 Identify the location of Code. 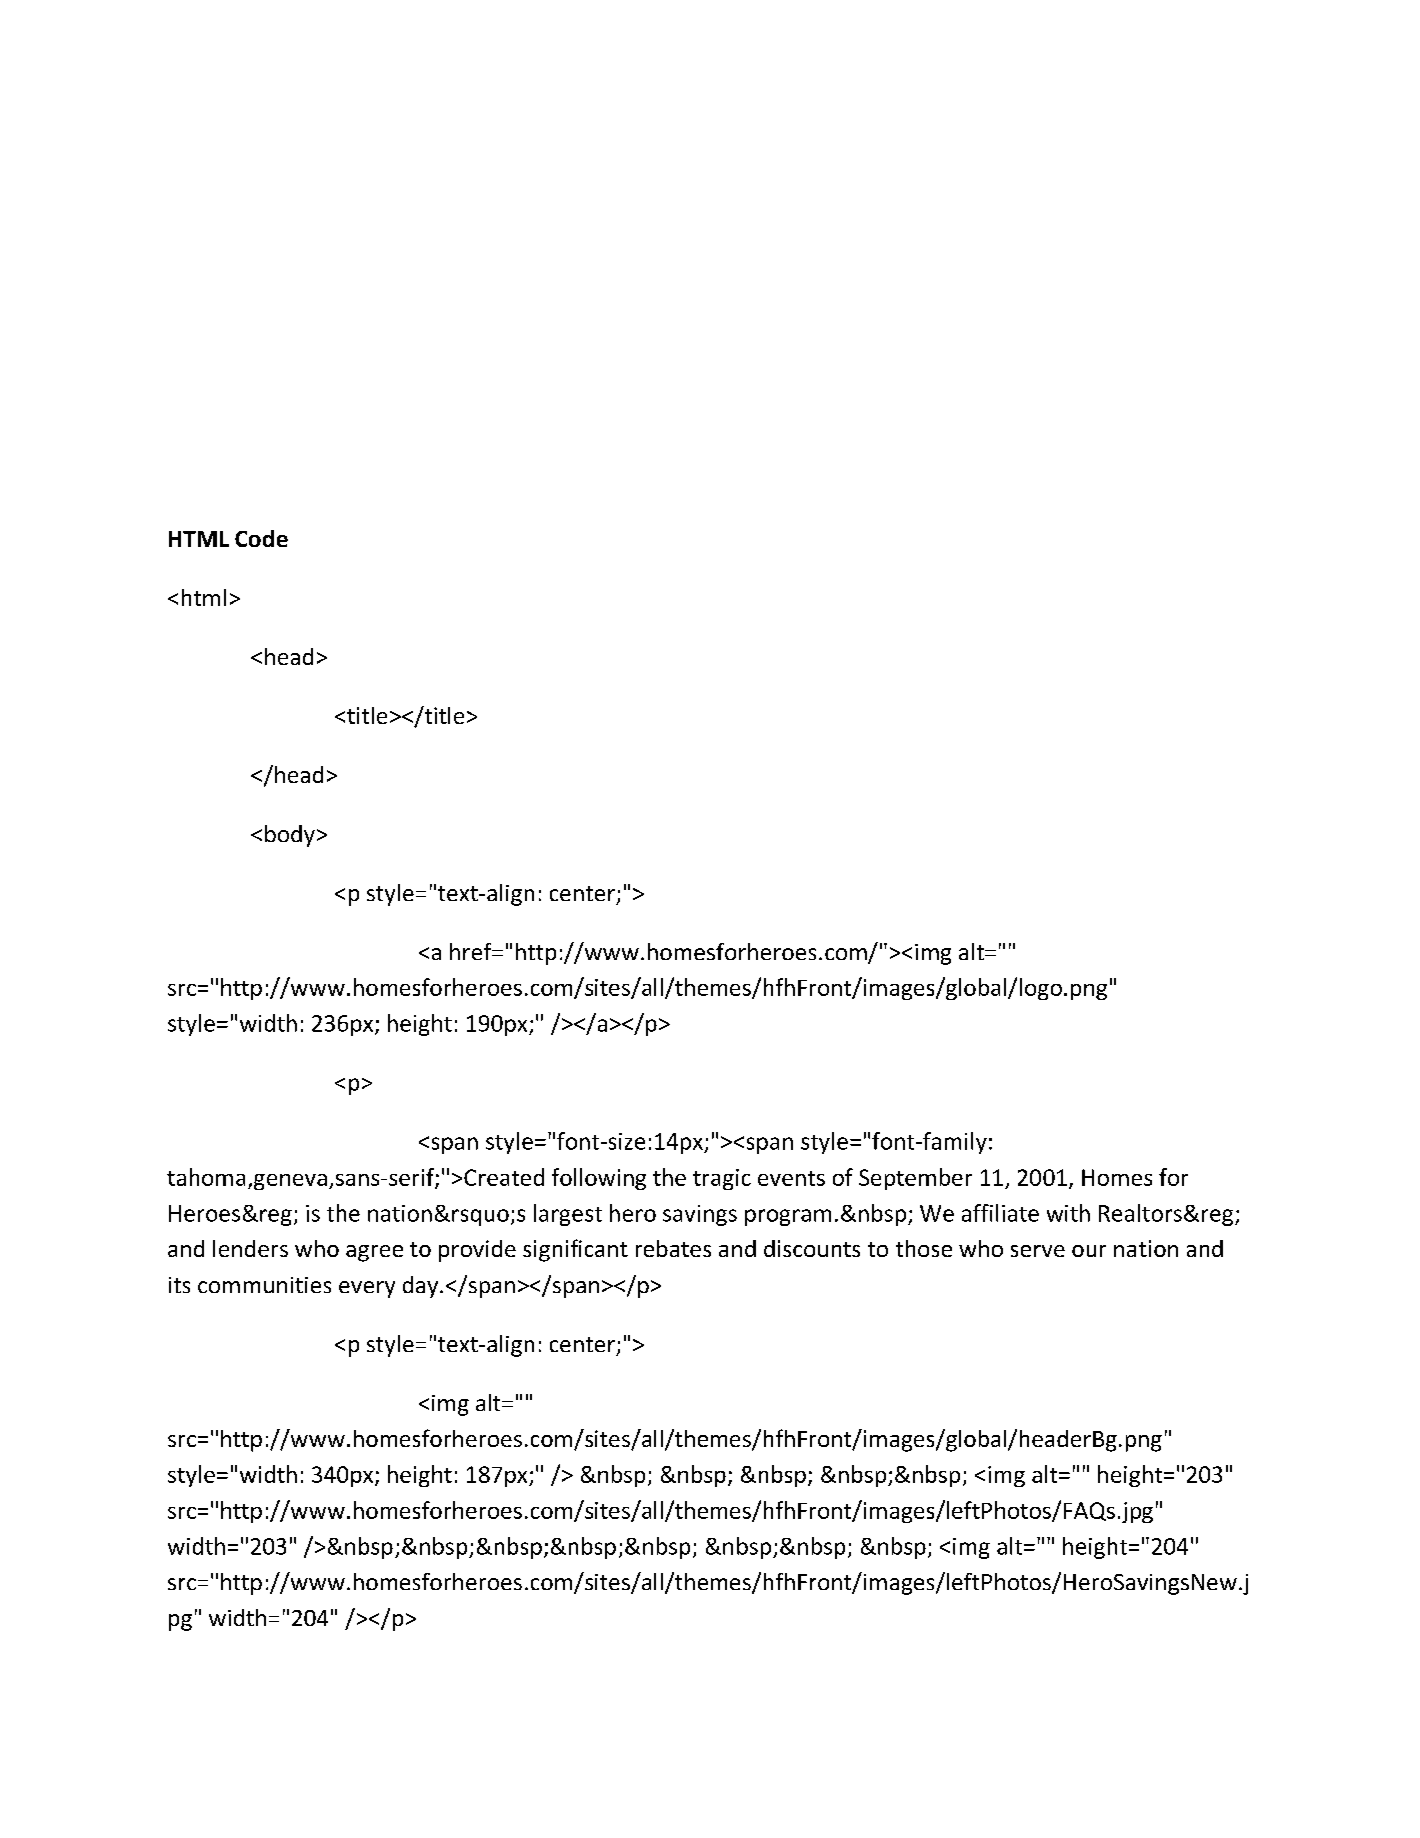
(261, 538).
